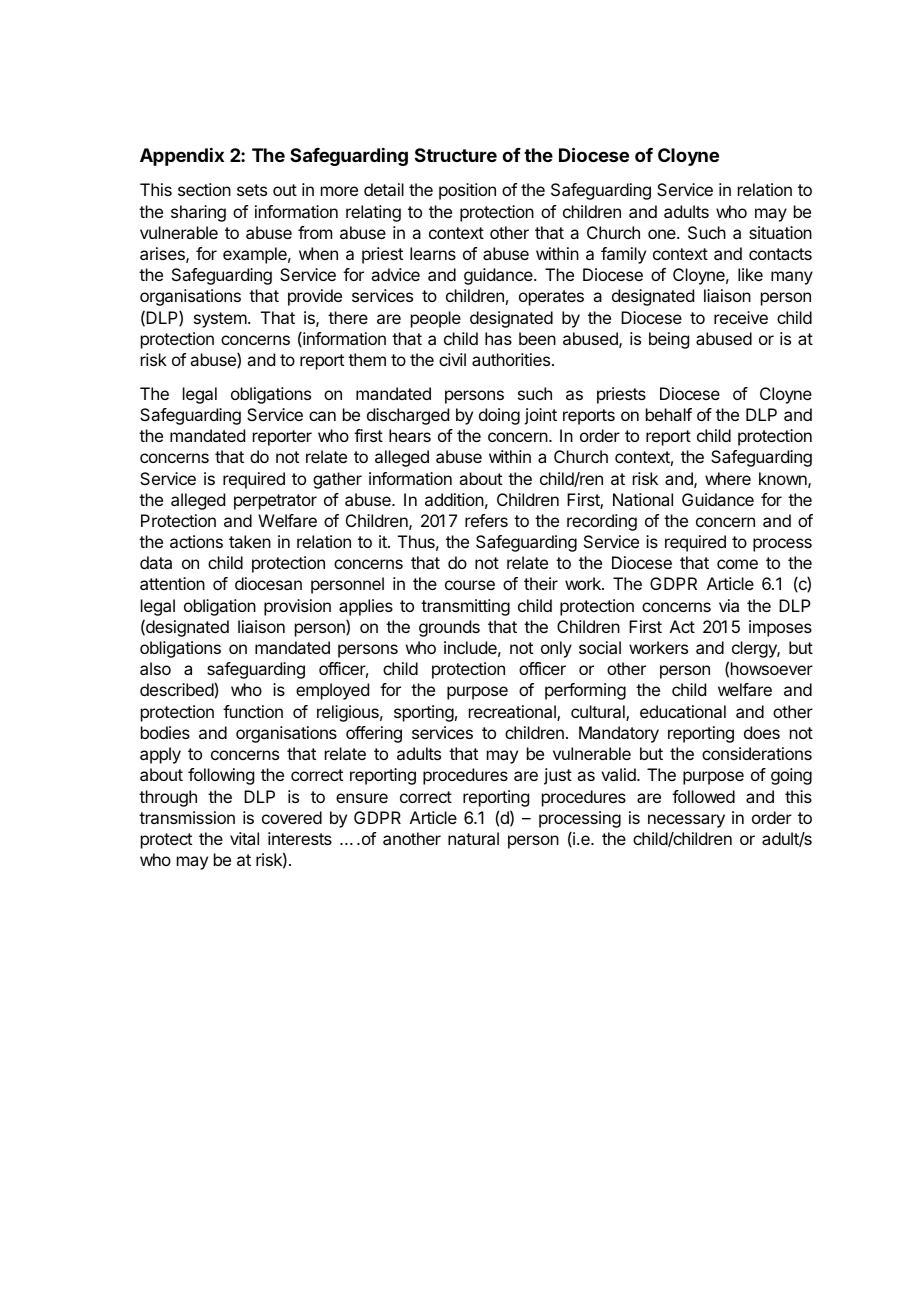 This screenshot has width=924, height=1308. Describe the element at coordinates (669, 414) in the screenshot. I see `behalf` at that location.
